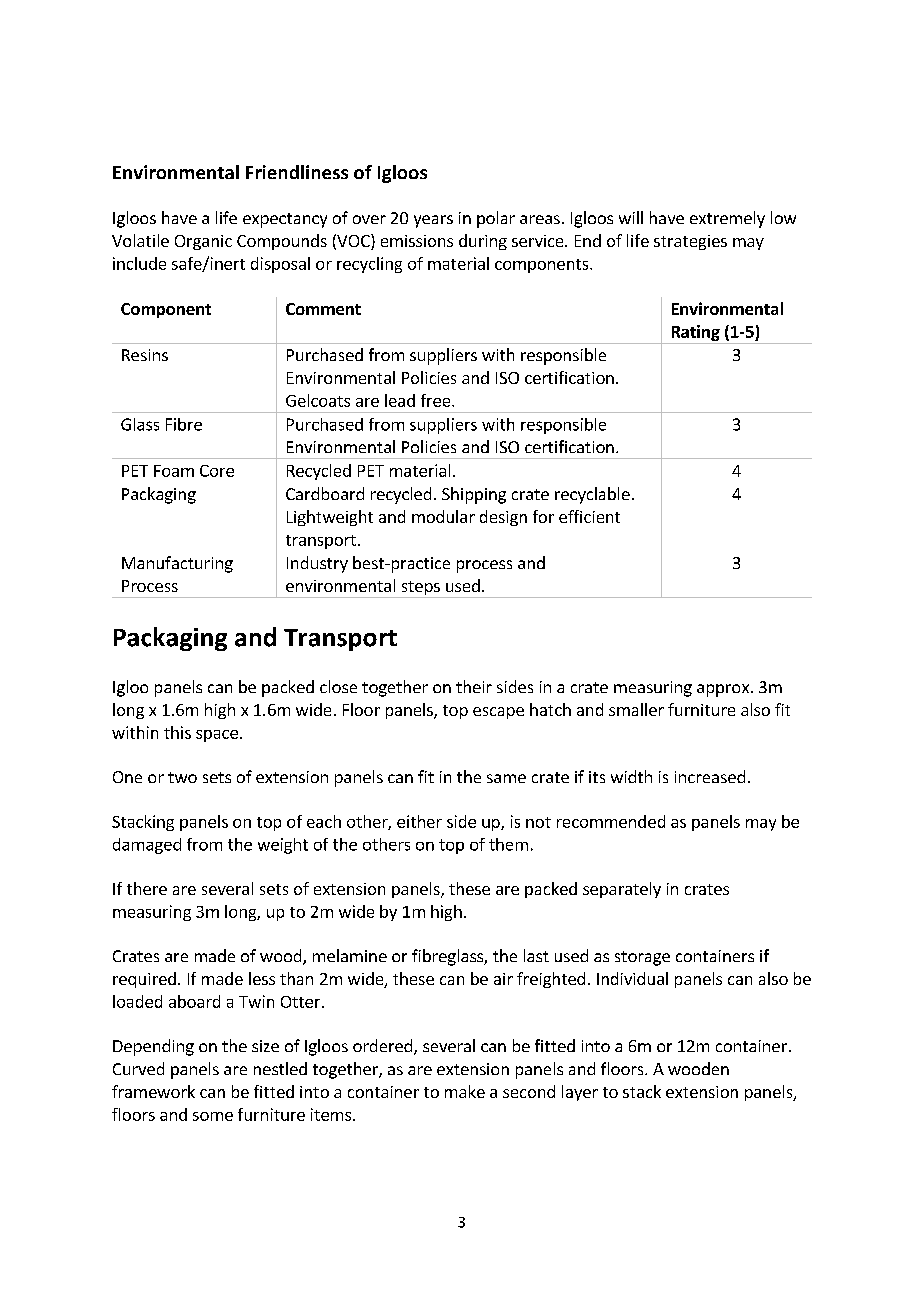 Image resolution: width=924 pixels, height=1308 pixels. What do you see at coordinates (177, 564) in the screenshot?
I see `Manufacturing` at bounding box center [177, 564].
